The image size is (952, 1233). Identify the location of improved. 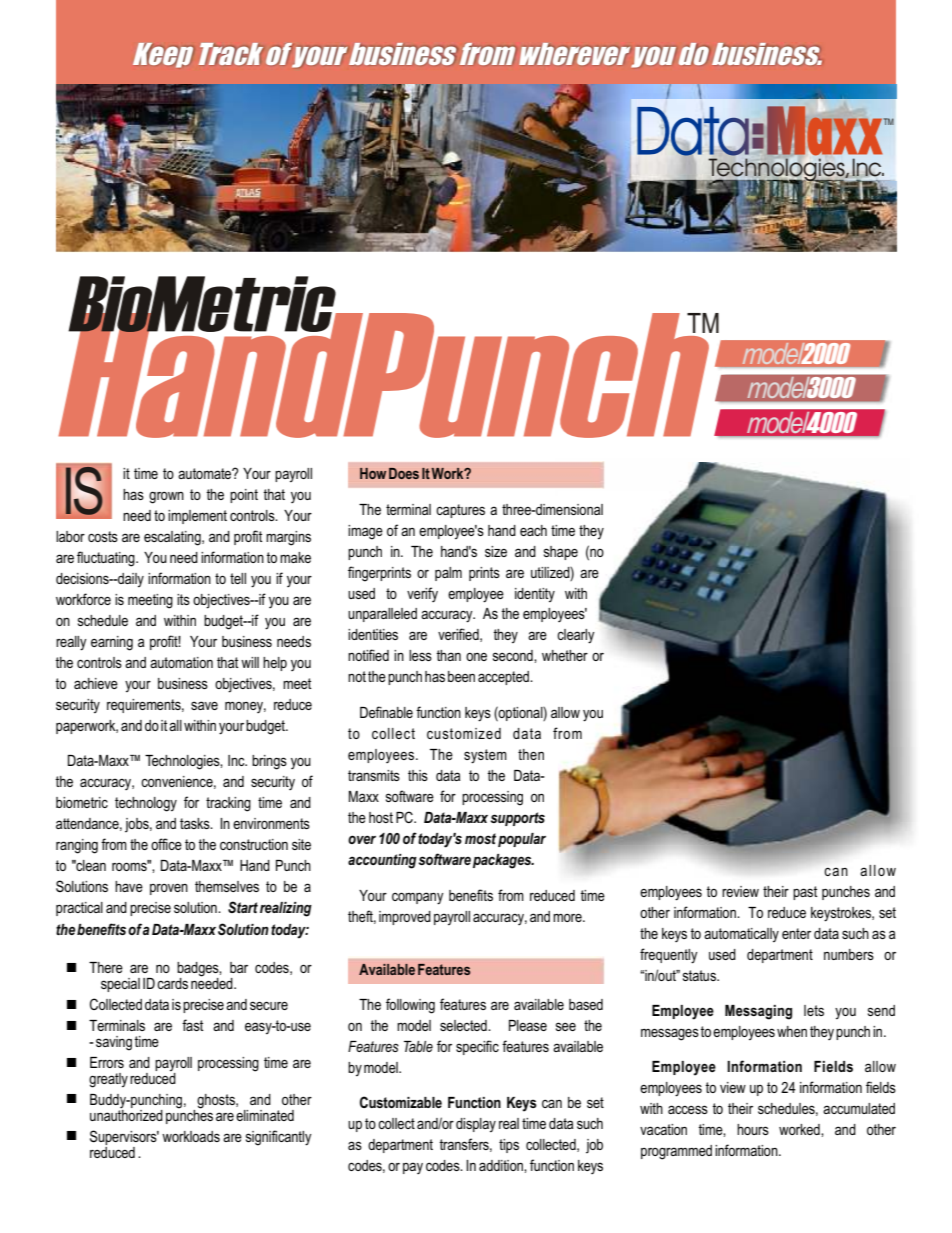
(405, 918).
